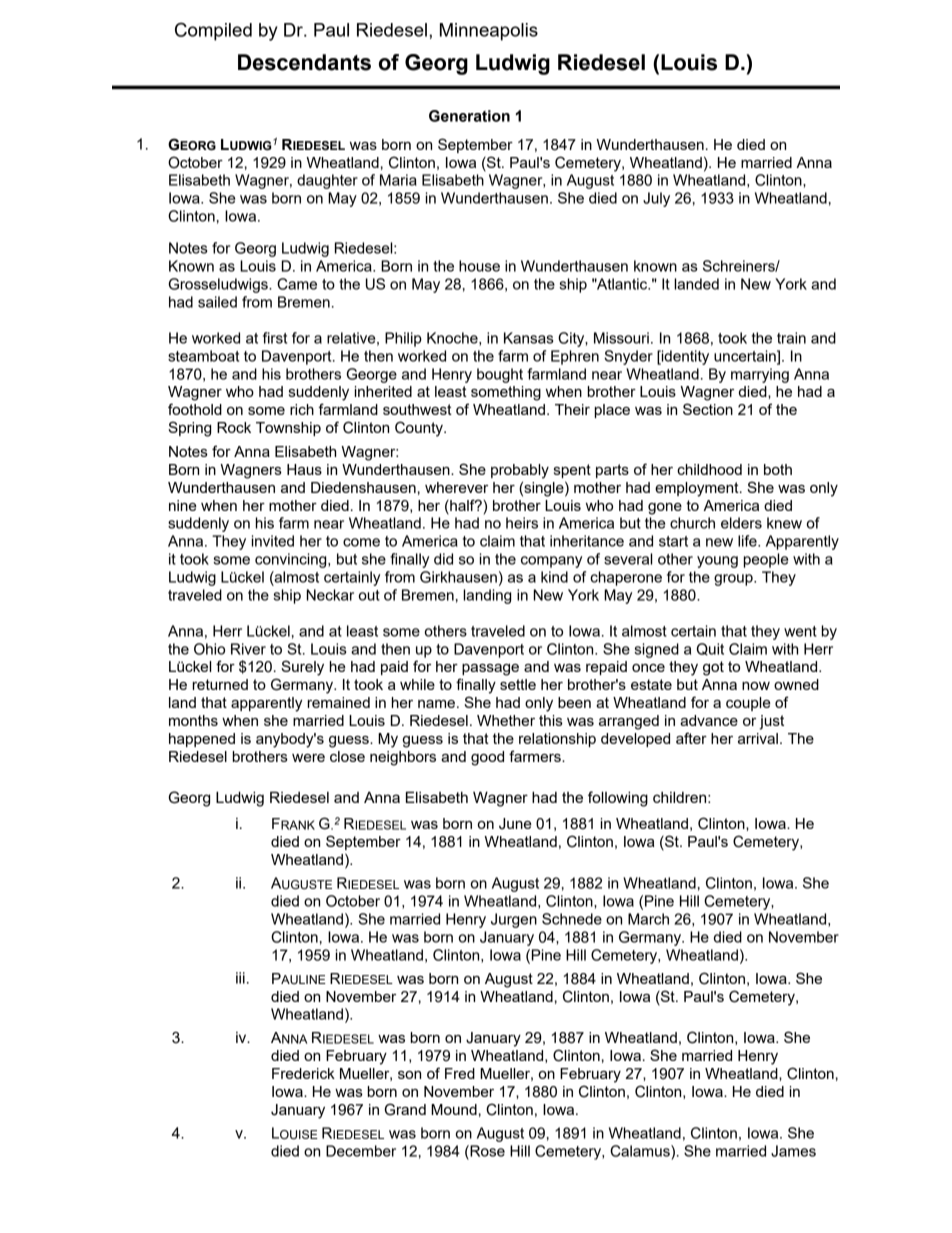  I want to click on Descendants, so click(304, 62).
